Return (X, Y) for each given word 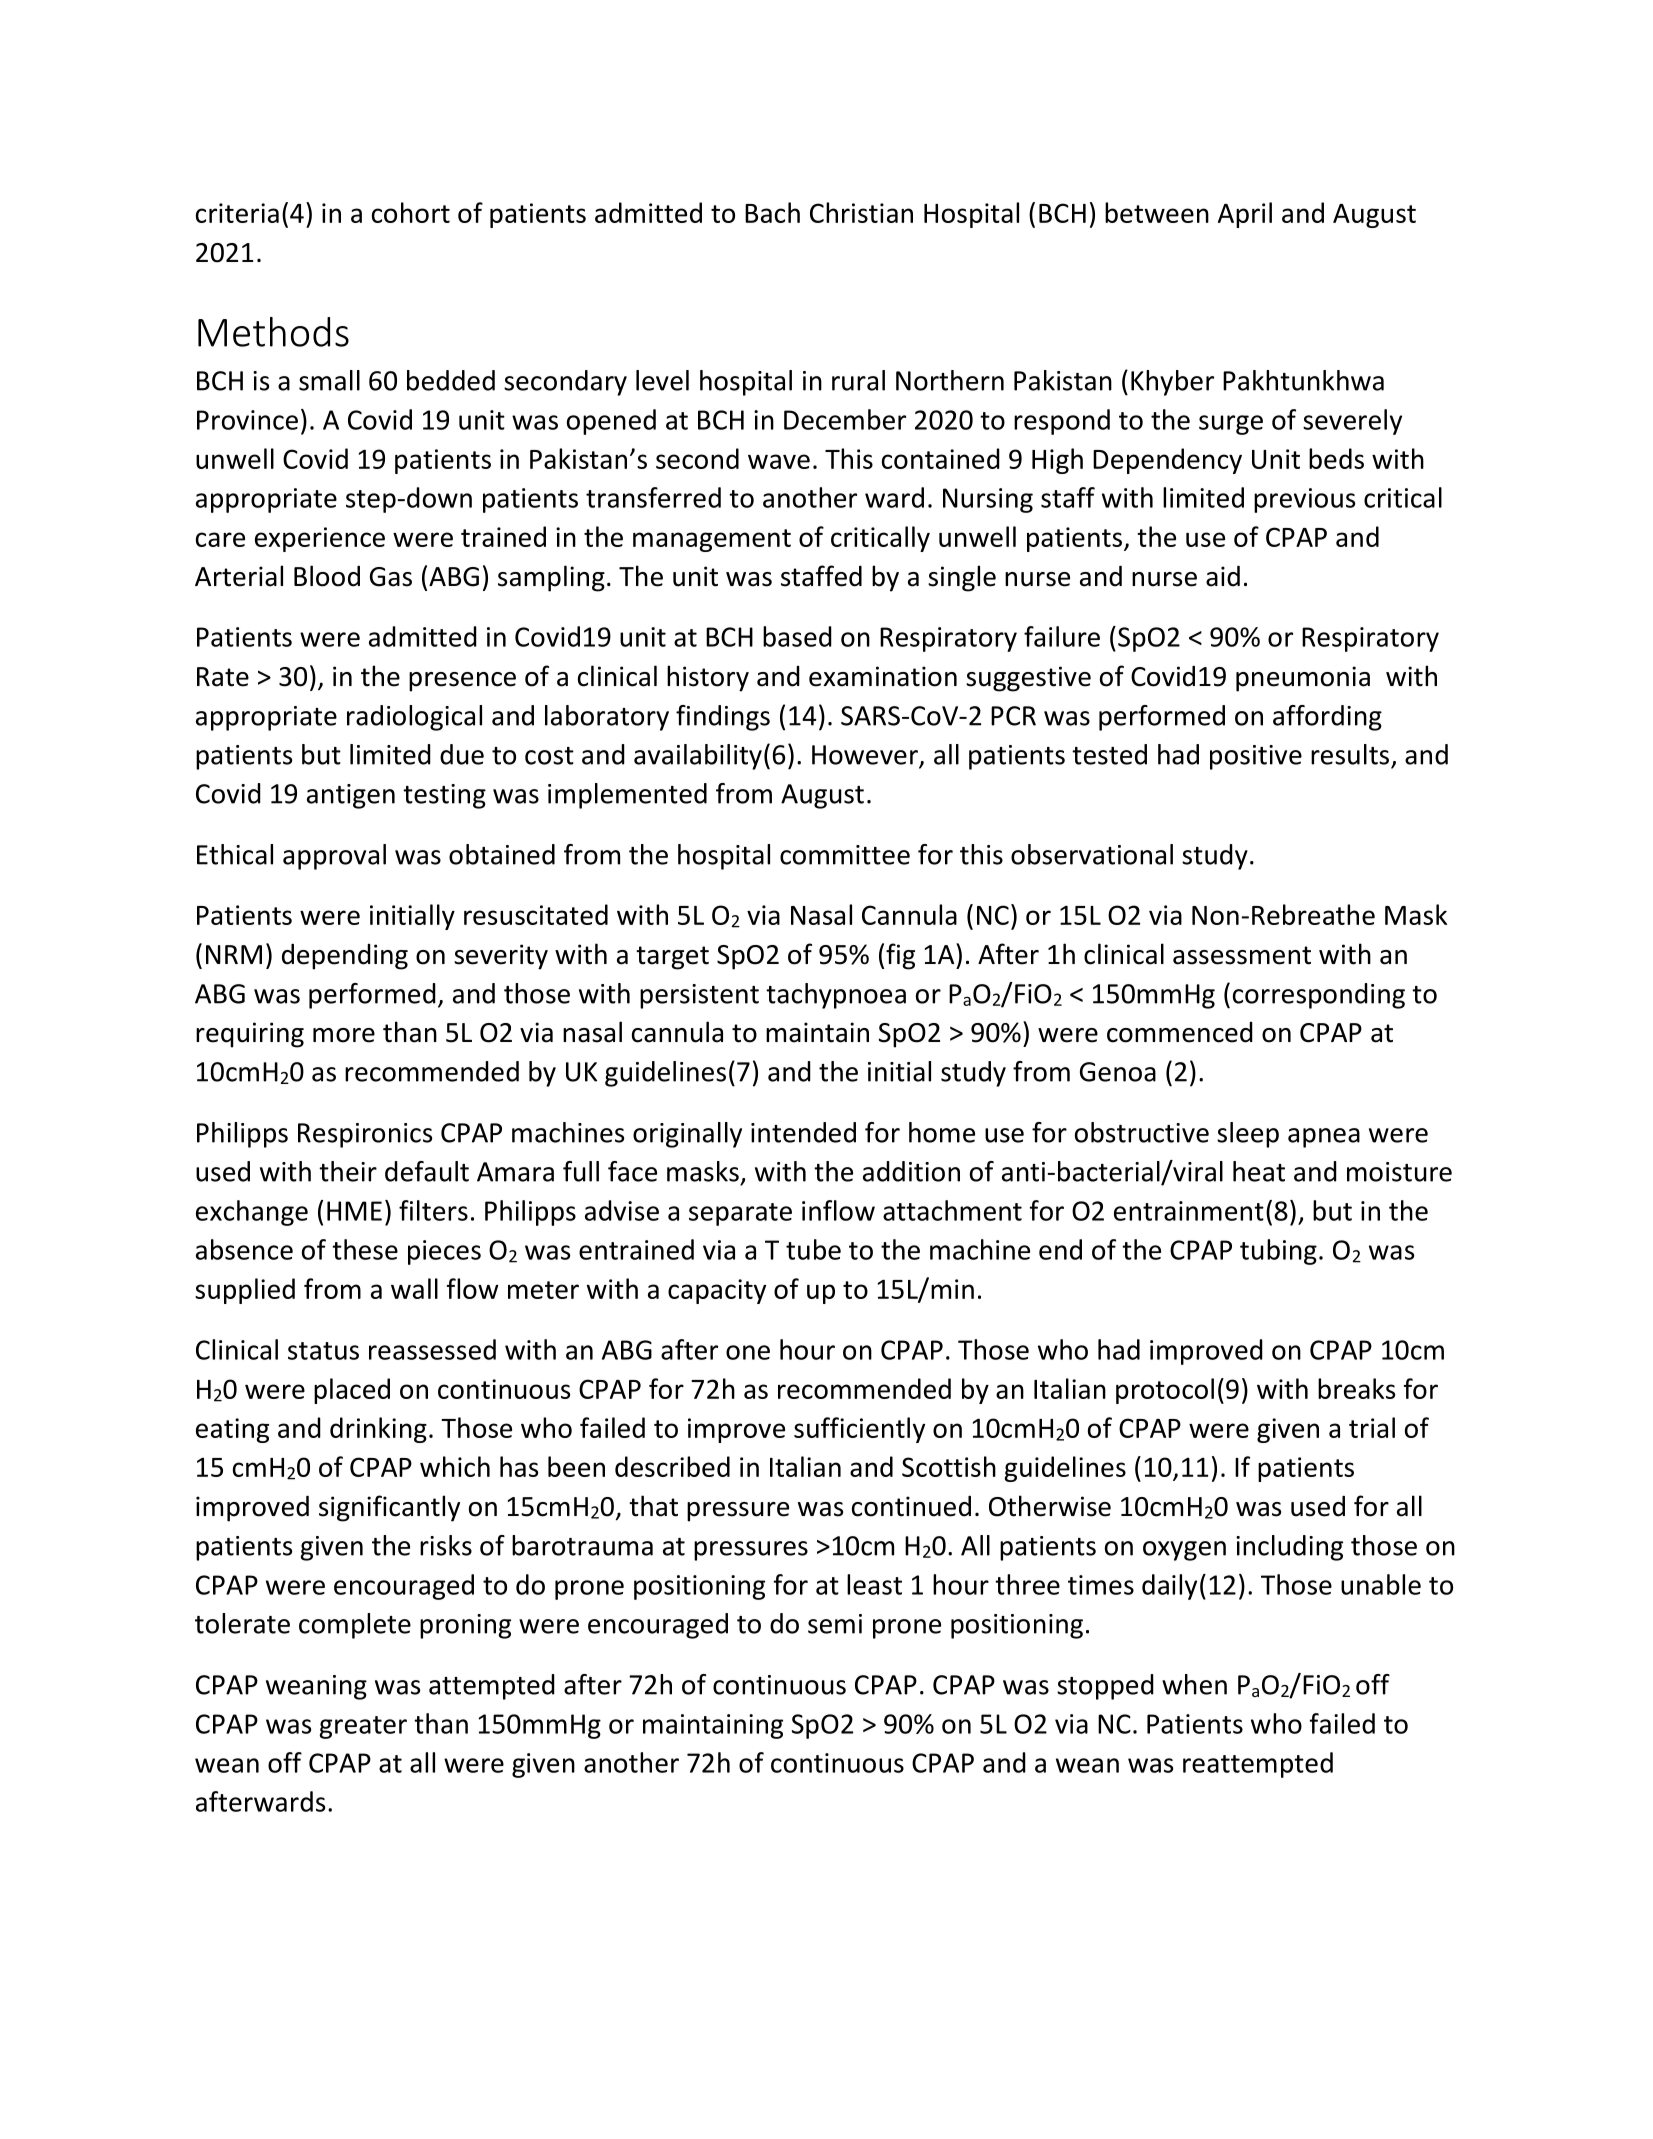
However (866, 756)
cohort (411, 212)
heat (1259, 1171)
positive (1256, 757)
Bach (772, 212)
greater (363, 1727)
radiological (414, 718)
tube (813, 1249)
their (348, 1171)
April (1245, 215)
